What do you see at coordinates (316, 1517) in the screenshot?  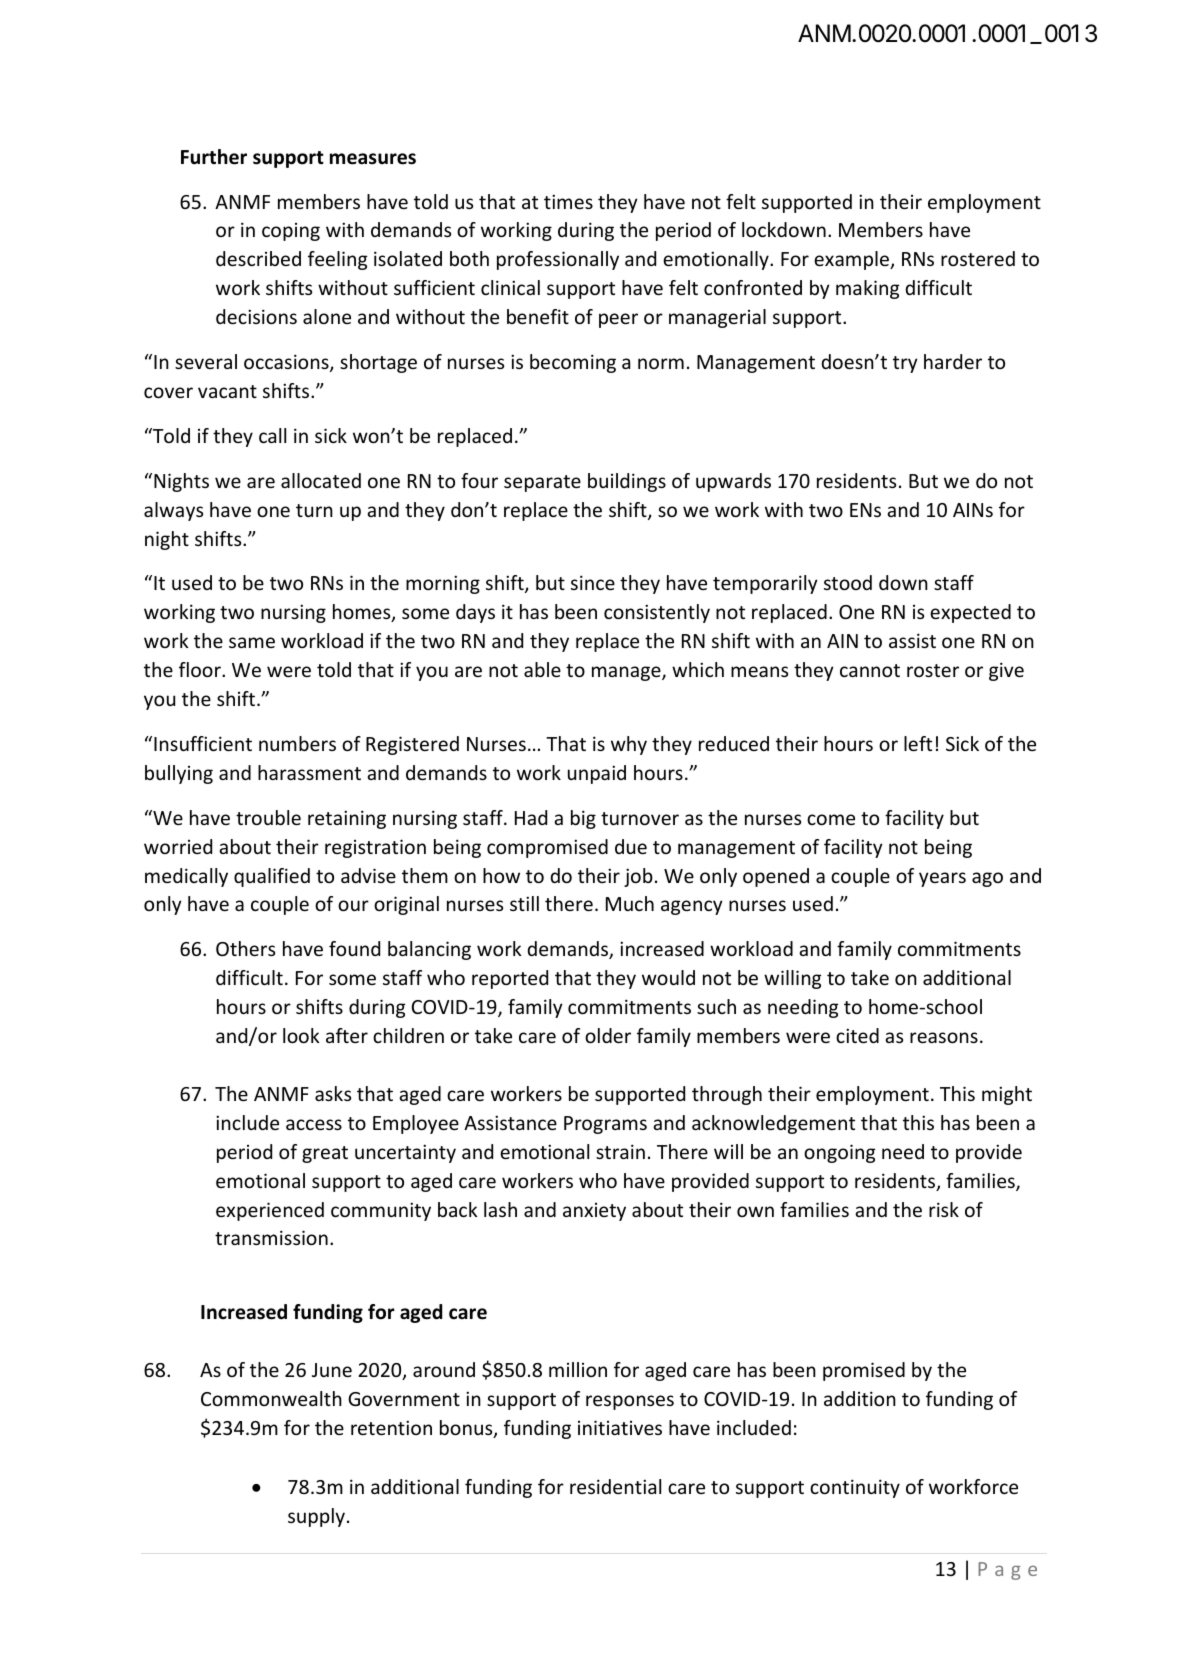 I see `supply` at bounding box center [316, 1517].
